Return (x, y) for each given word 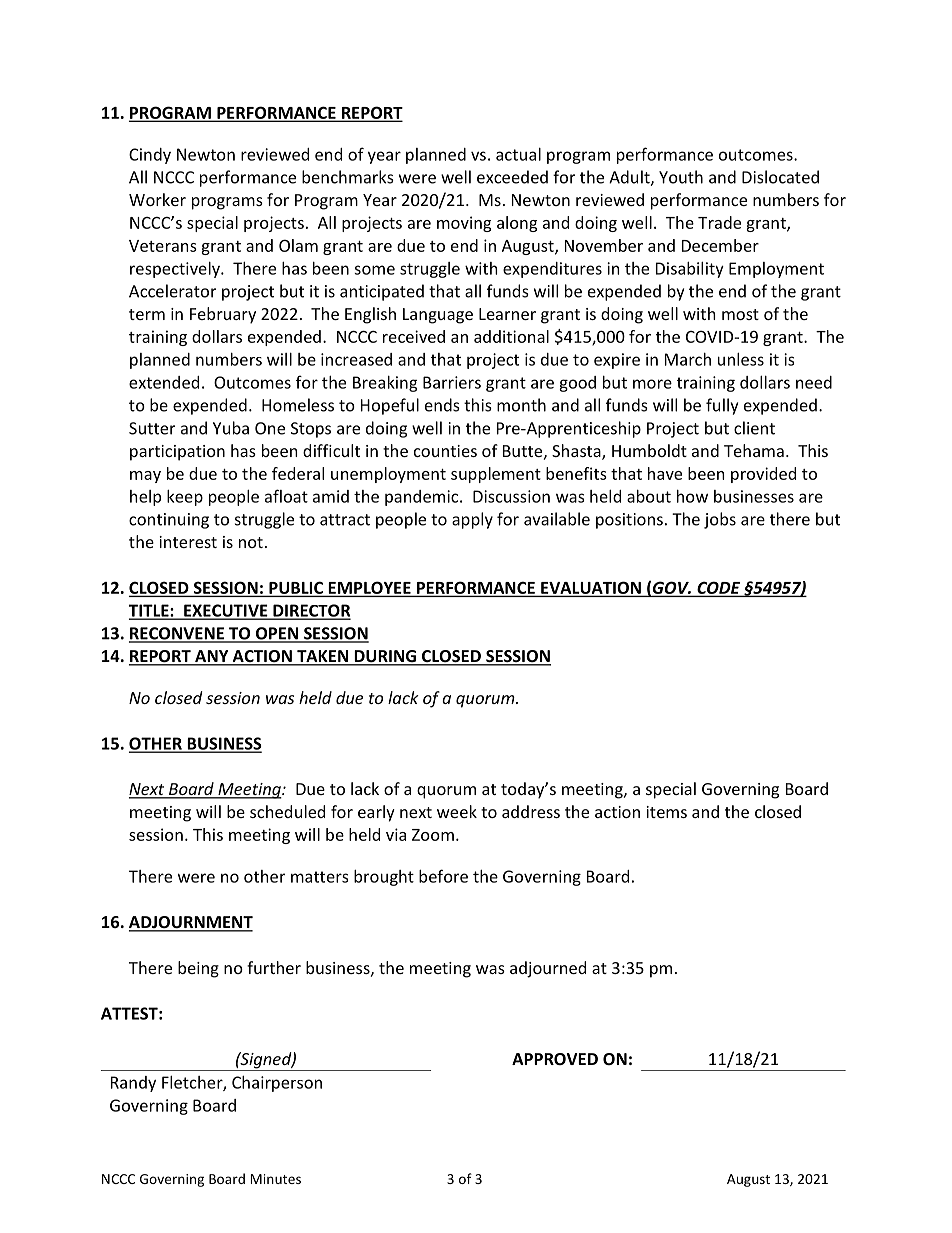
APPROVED (555, 1059)
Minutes (275, 1179)
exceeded (512, 177)
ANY (212, 657)
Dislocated (780, 177)
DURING (385, 657)
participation (177, 453)
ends (442, 405)
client (754, 428)
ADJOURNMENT (191, 923)
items (666, 812)
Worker (157, 199)
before (443, 876)
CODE (719, 588)
